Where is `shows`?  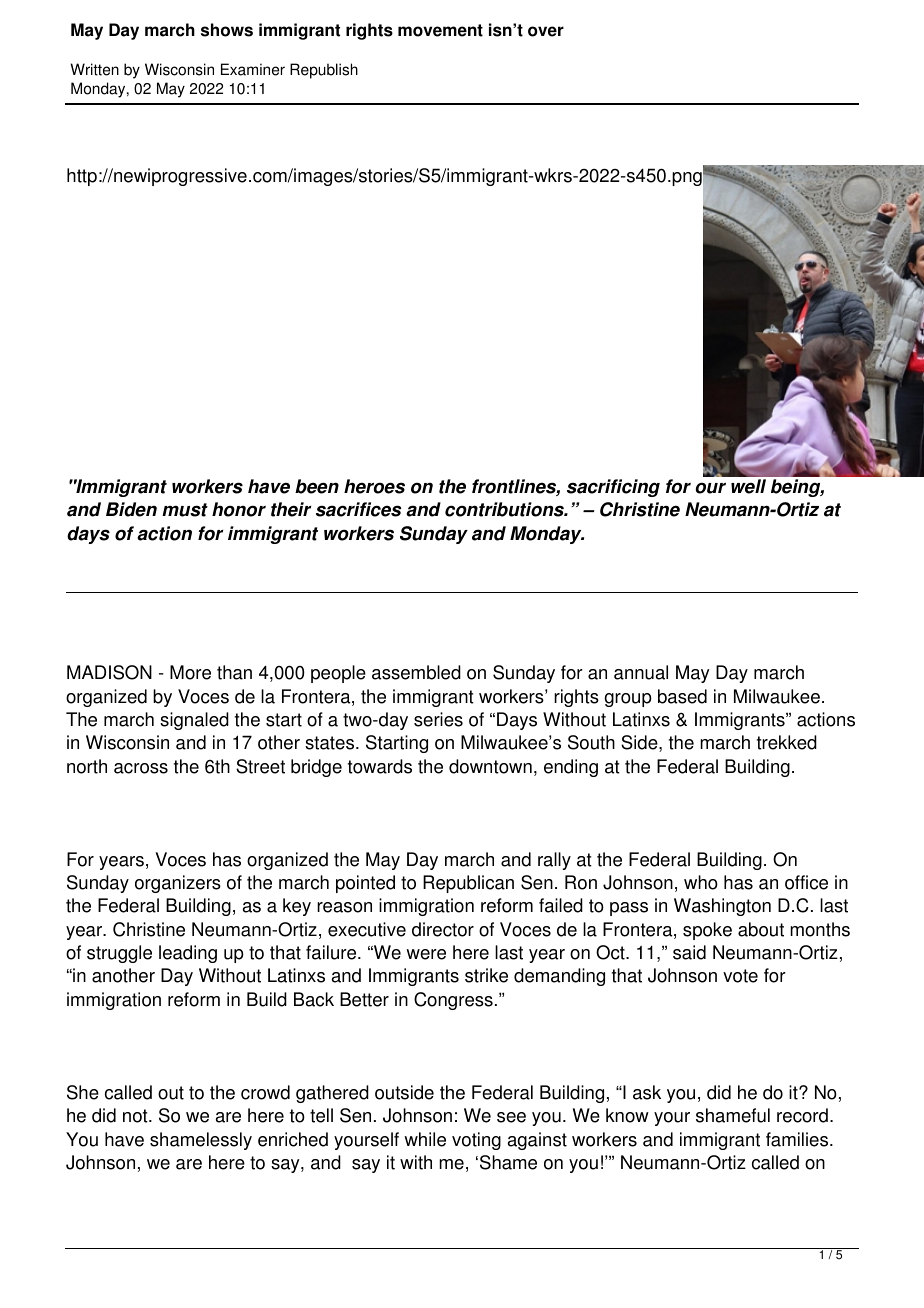 shows is located at coordinates (227, 30).
